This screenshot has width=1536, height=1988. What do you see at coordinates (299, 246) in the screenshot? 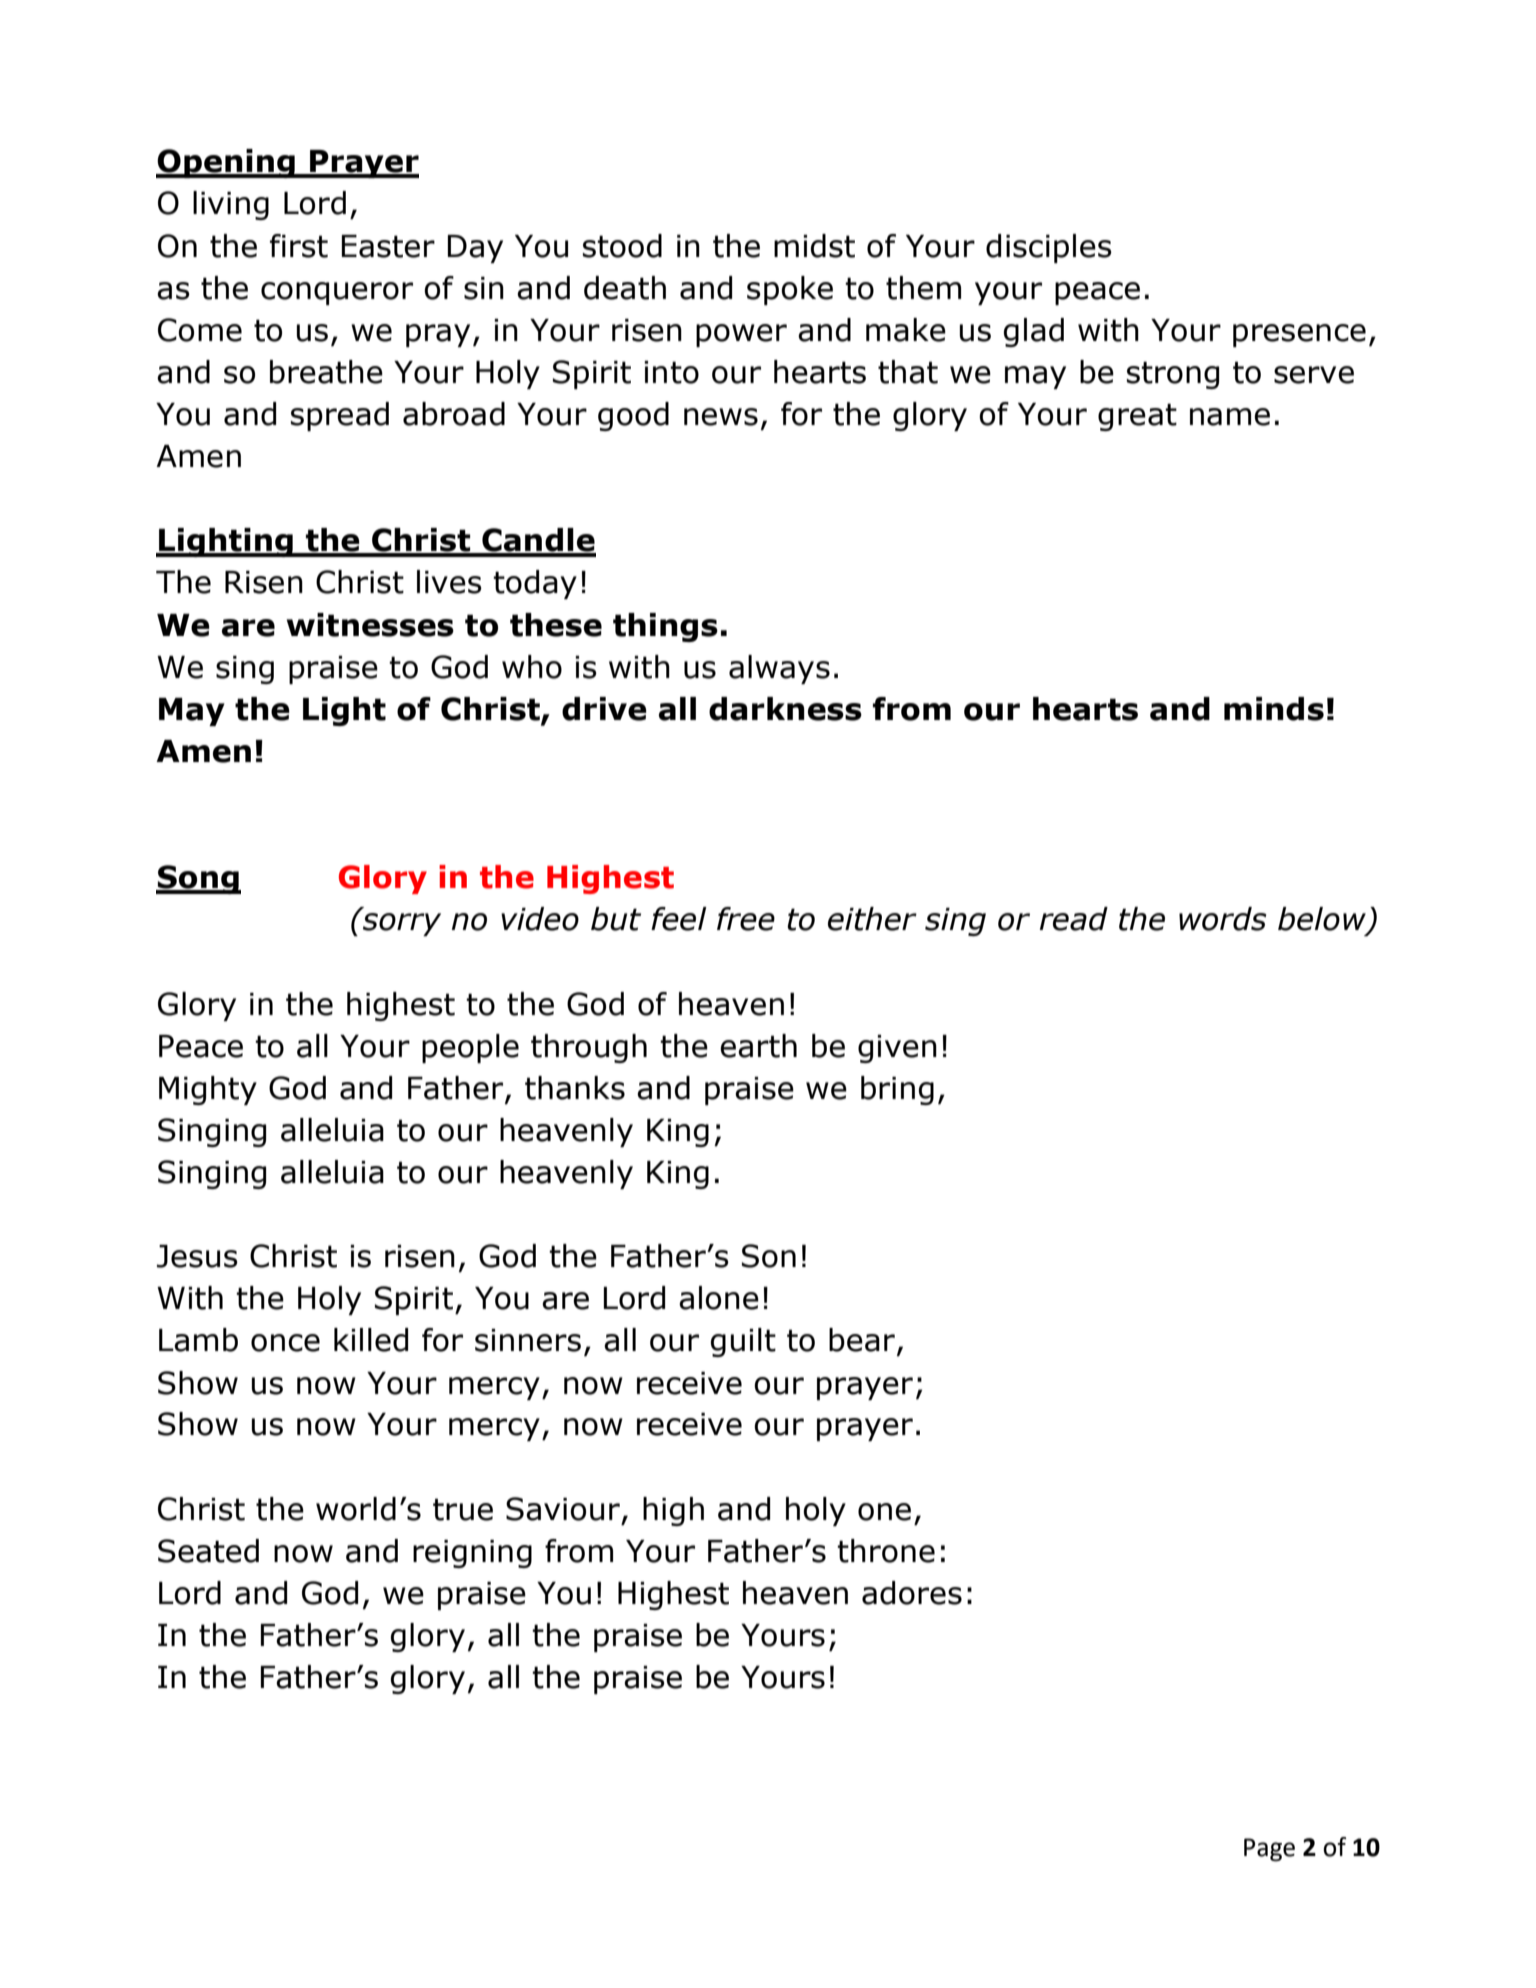
I see `first` at bounding box center [299, 246].
